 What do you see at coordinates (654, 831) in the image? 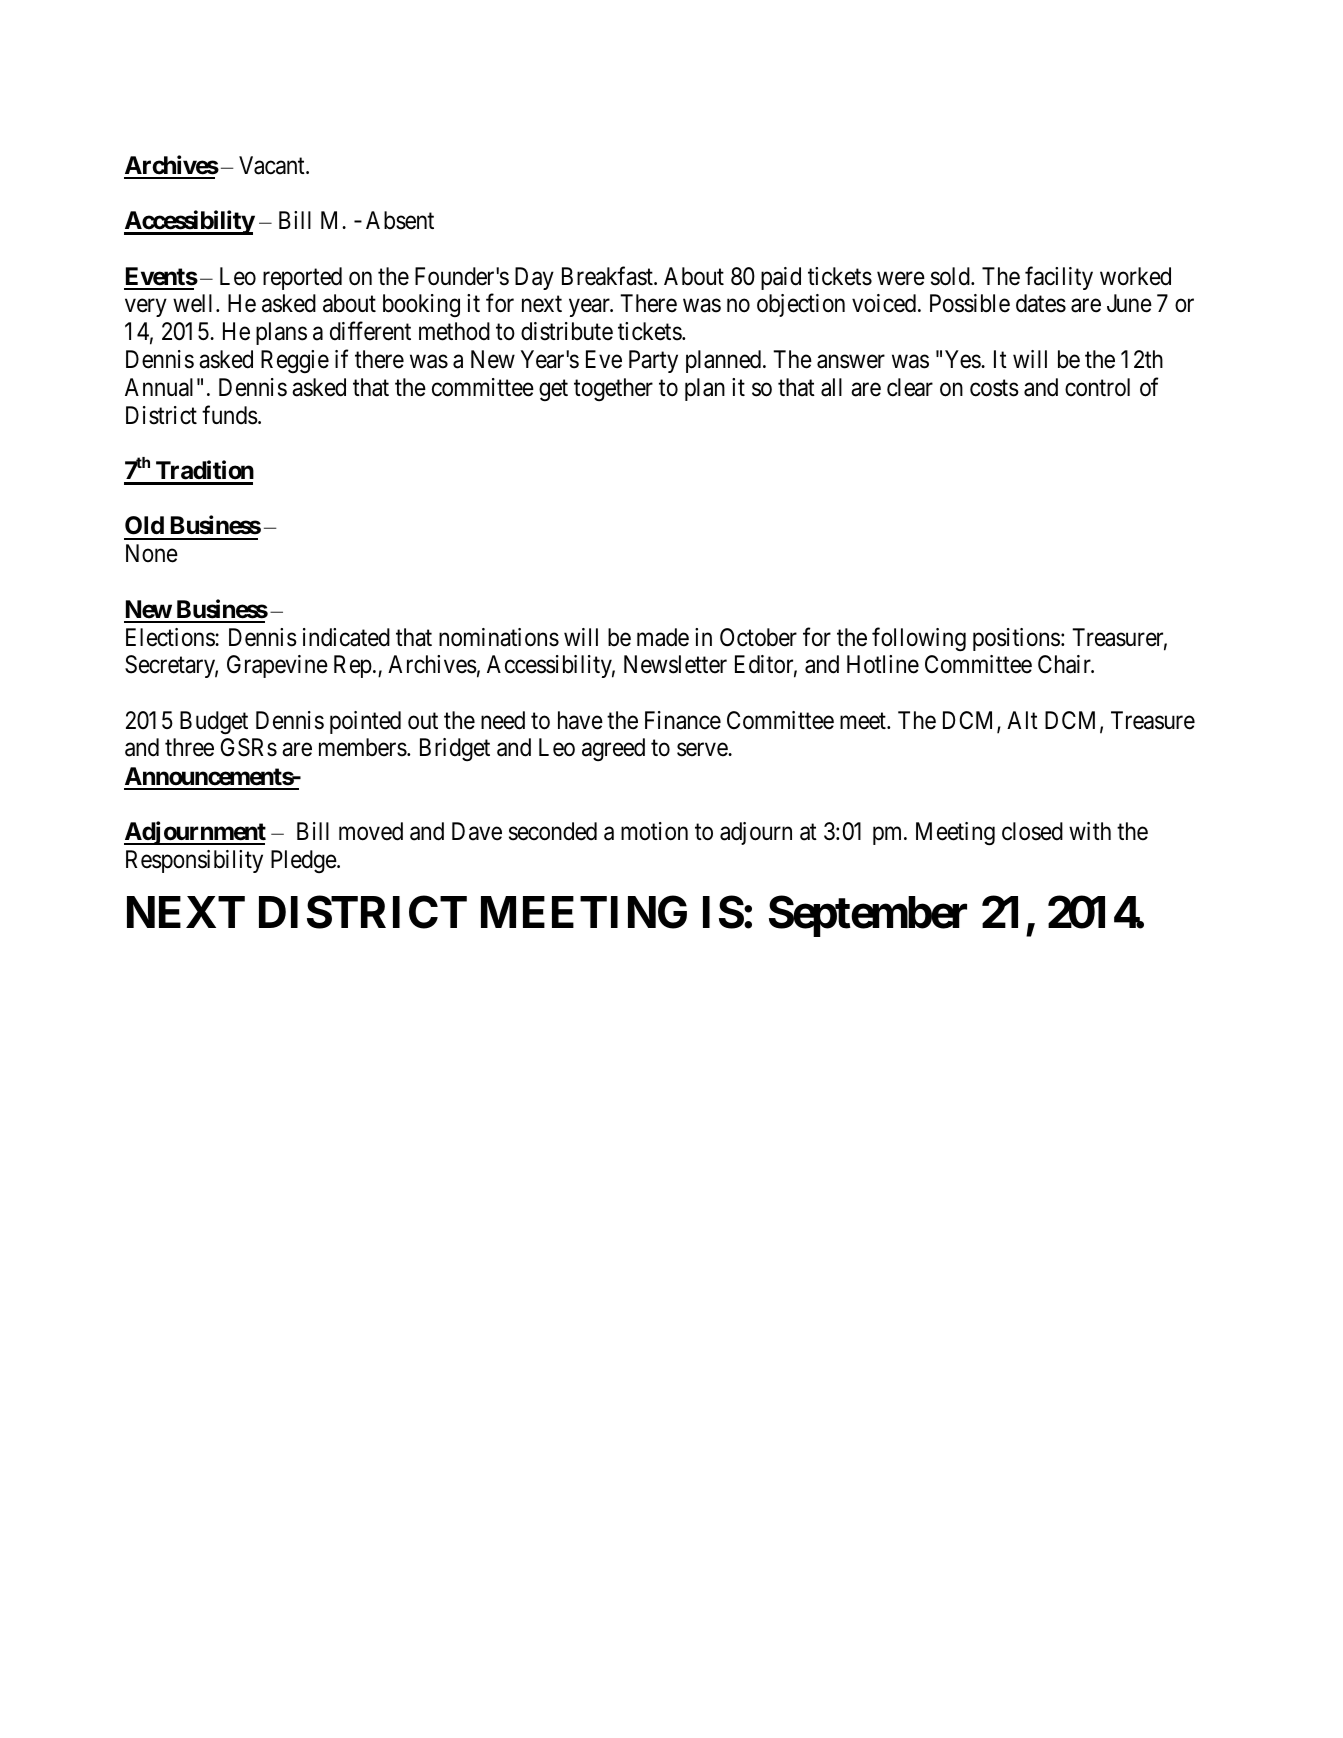
I see `motion` at bounding box center [654, 831].
